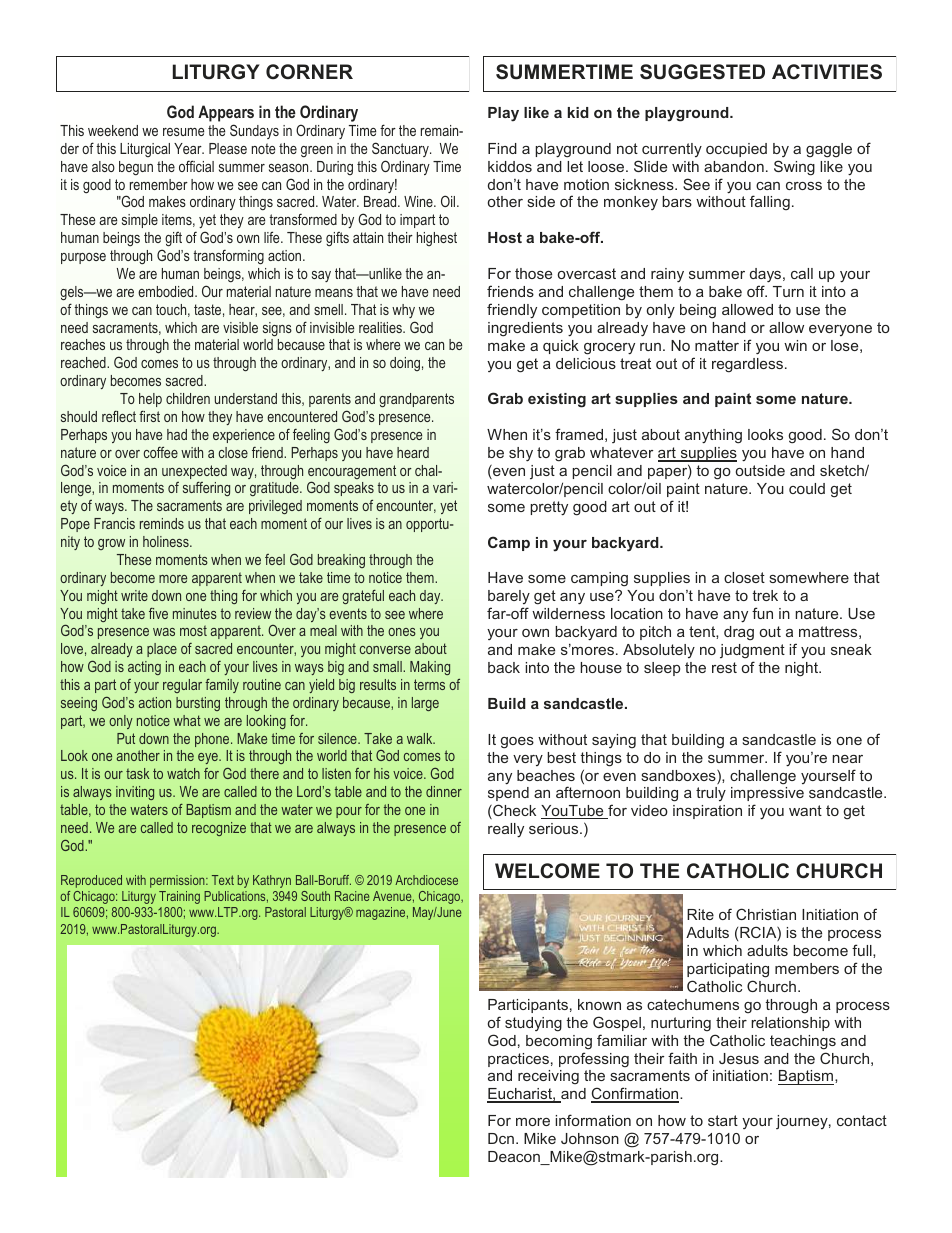 The width and height of the screenshot is (952, 1233). Describe the element at coordinates (521, 454) in the screenshot. I see `shy` at that location.
